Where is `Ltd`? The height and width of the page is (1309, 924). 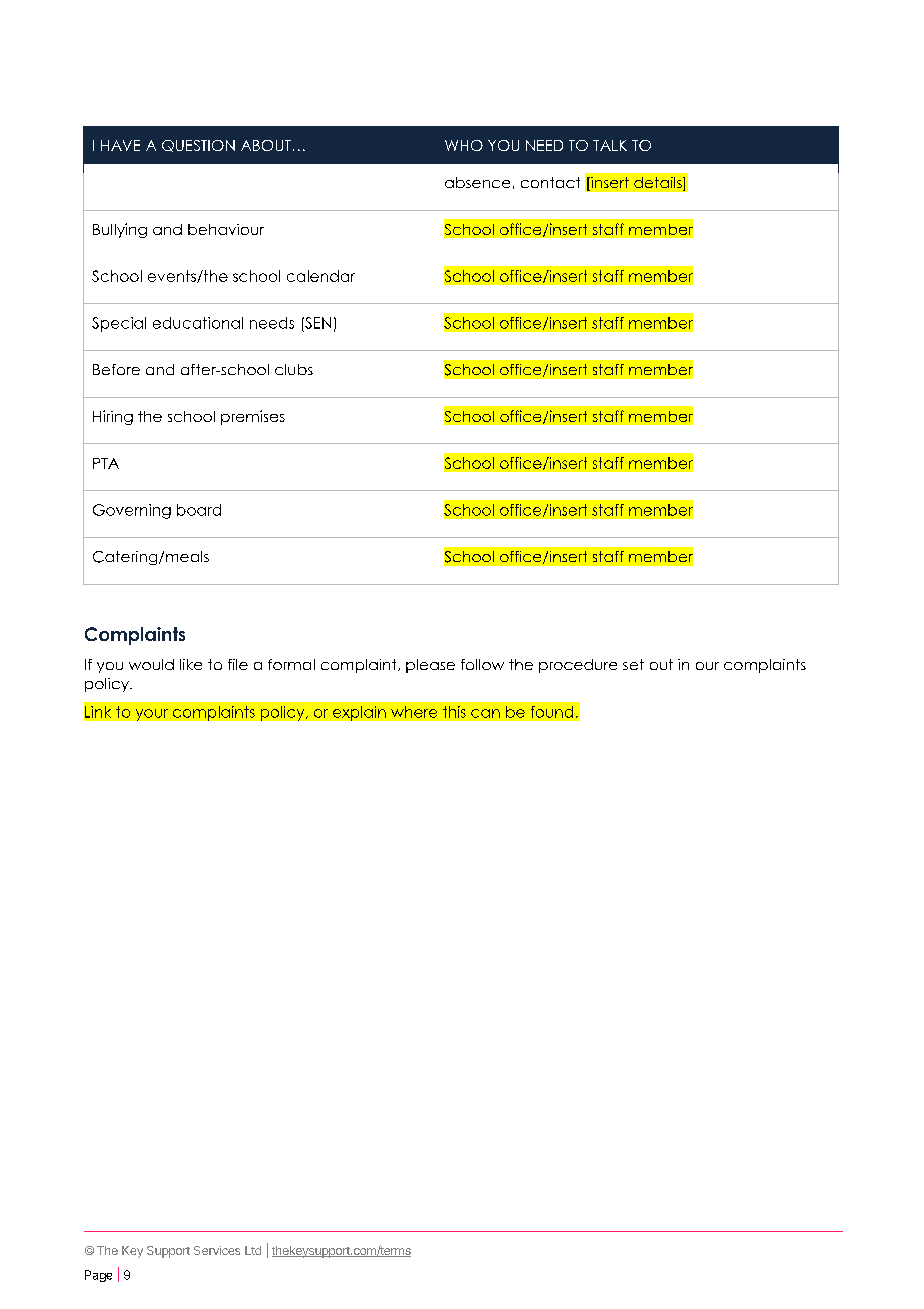
Ltd is located at coordinates (253, 1250).
